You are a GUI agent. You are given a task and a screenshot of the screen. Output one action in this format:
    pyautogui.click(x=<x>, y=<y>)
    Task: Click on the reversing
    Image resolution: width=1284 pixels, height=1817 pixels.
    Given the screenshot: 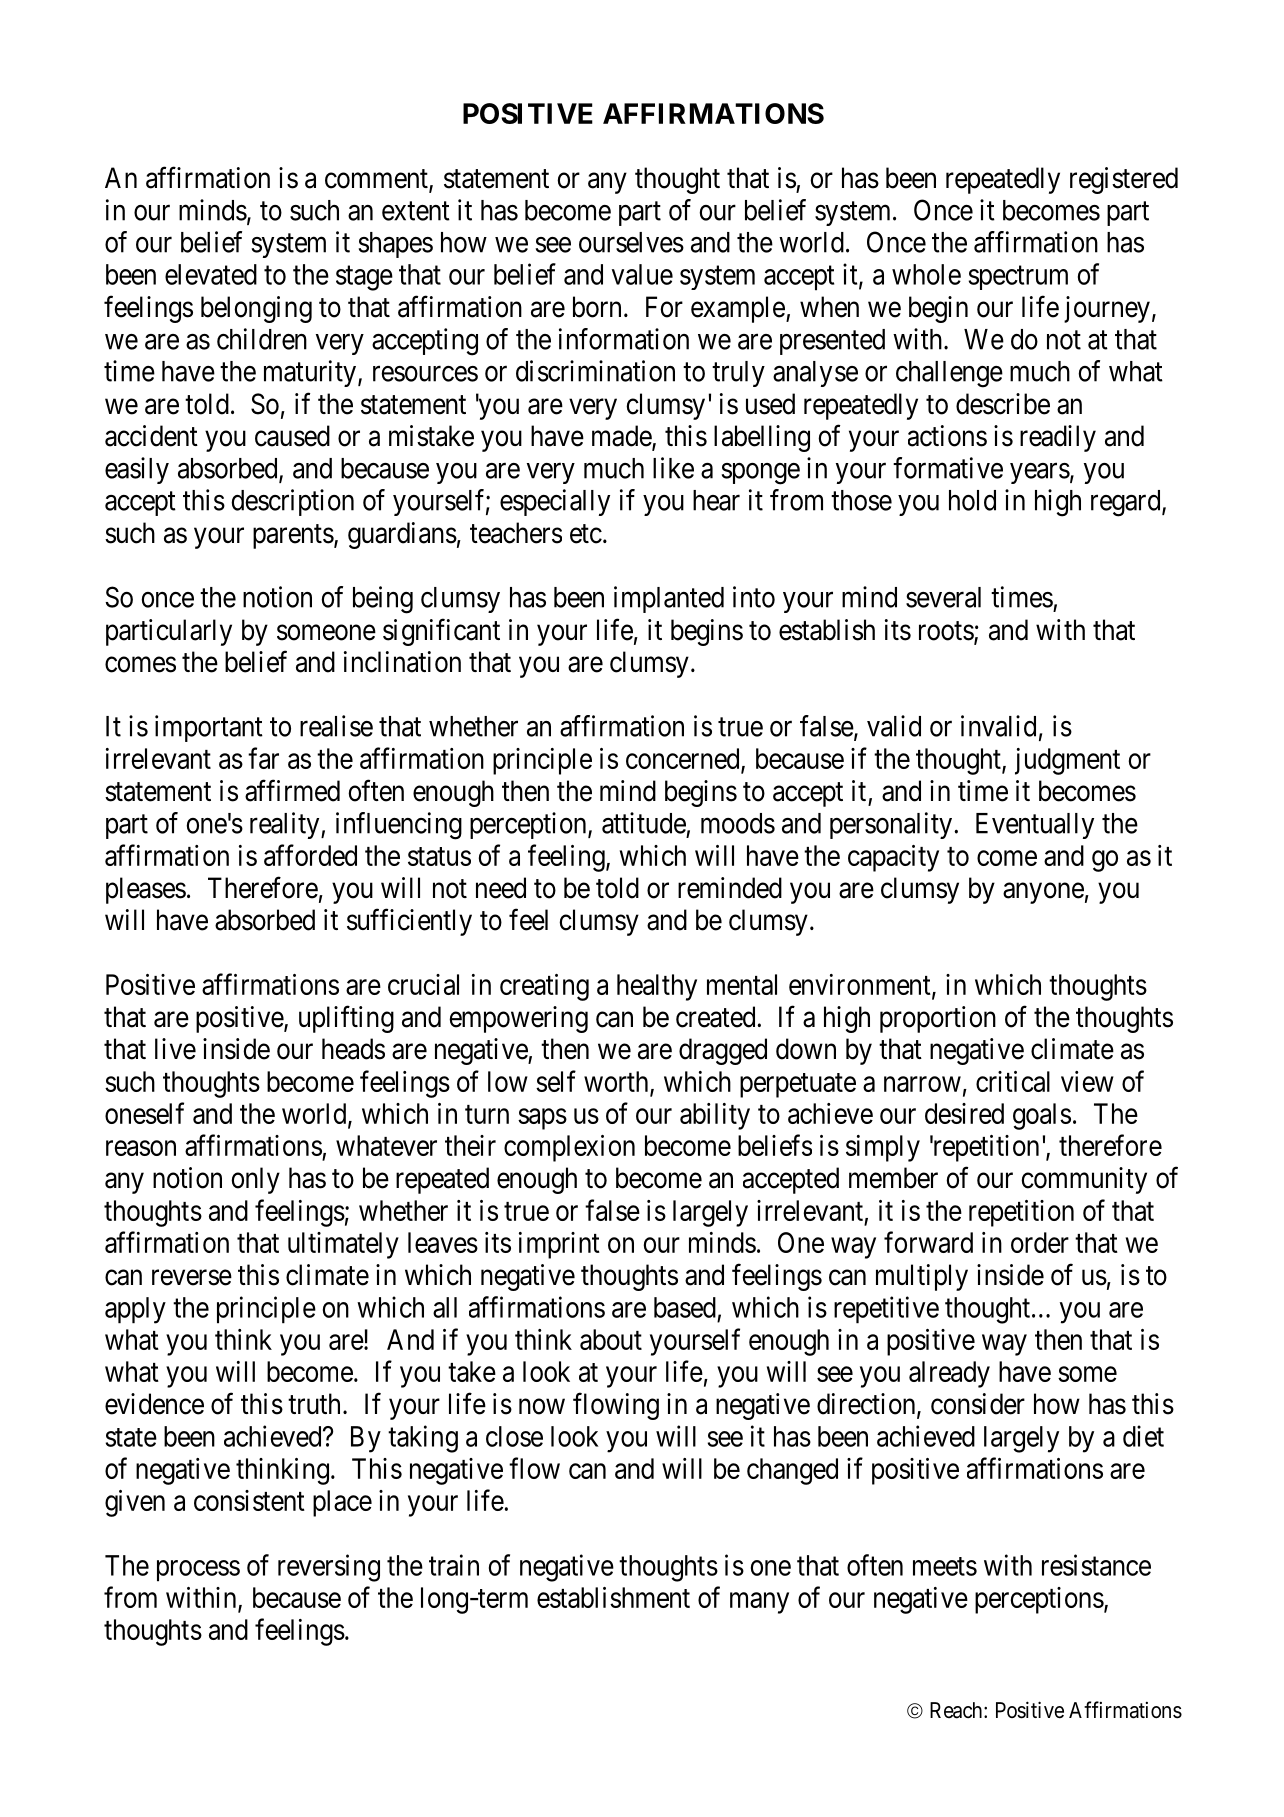 What is the action you would take?
    pyautogui.click(x=329, y=1568)
